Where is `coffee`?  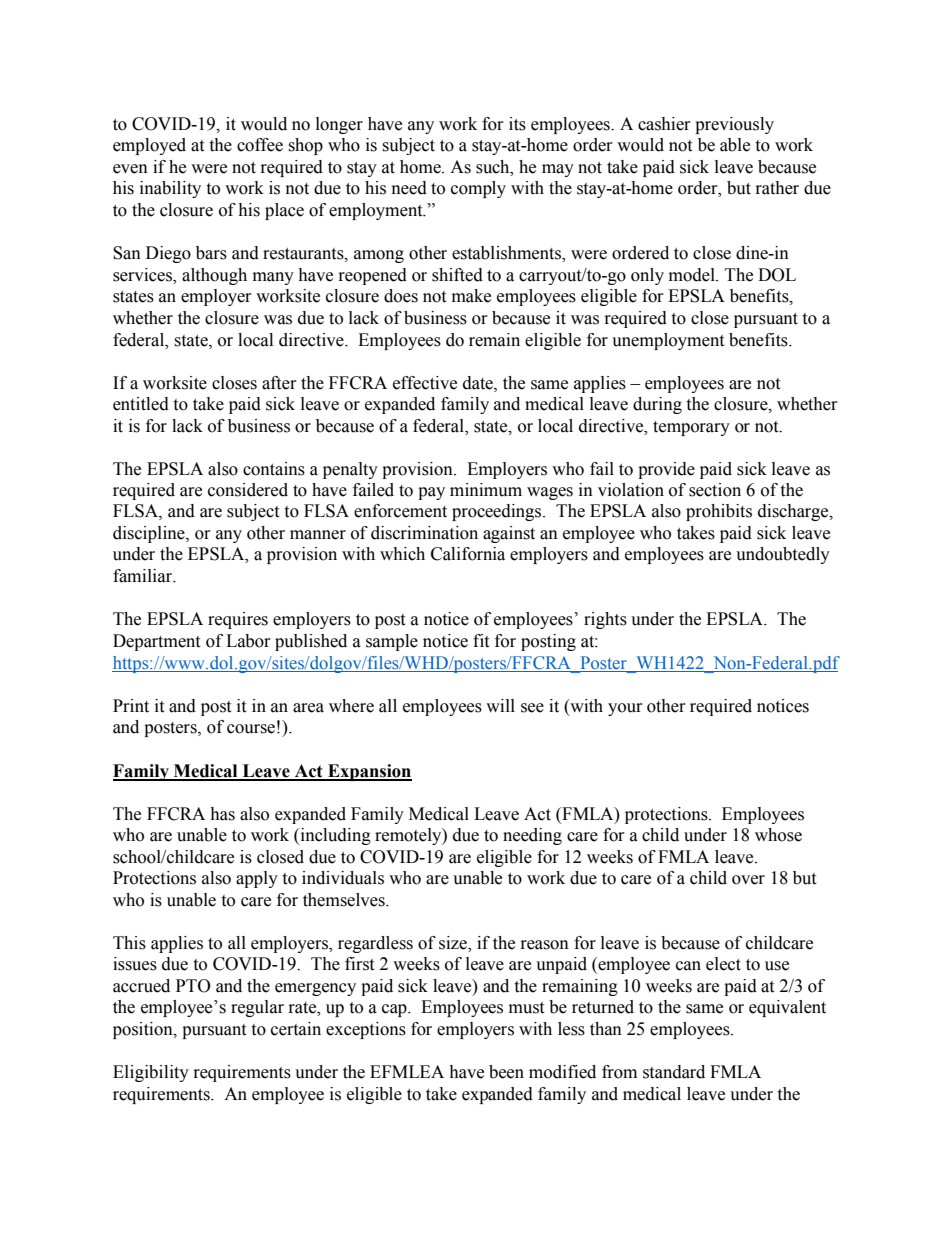
coffee is located at coordinates (260, 145).
